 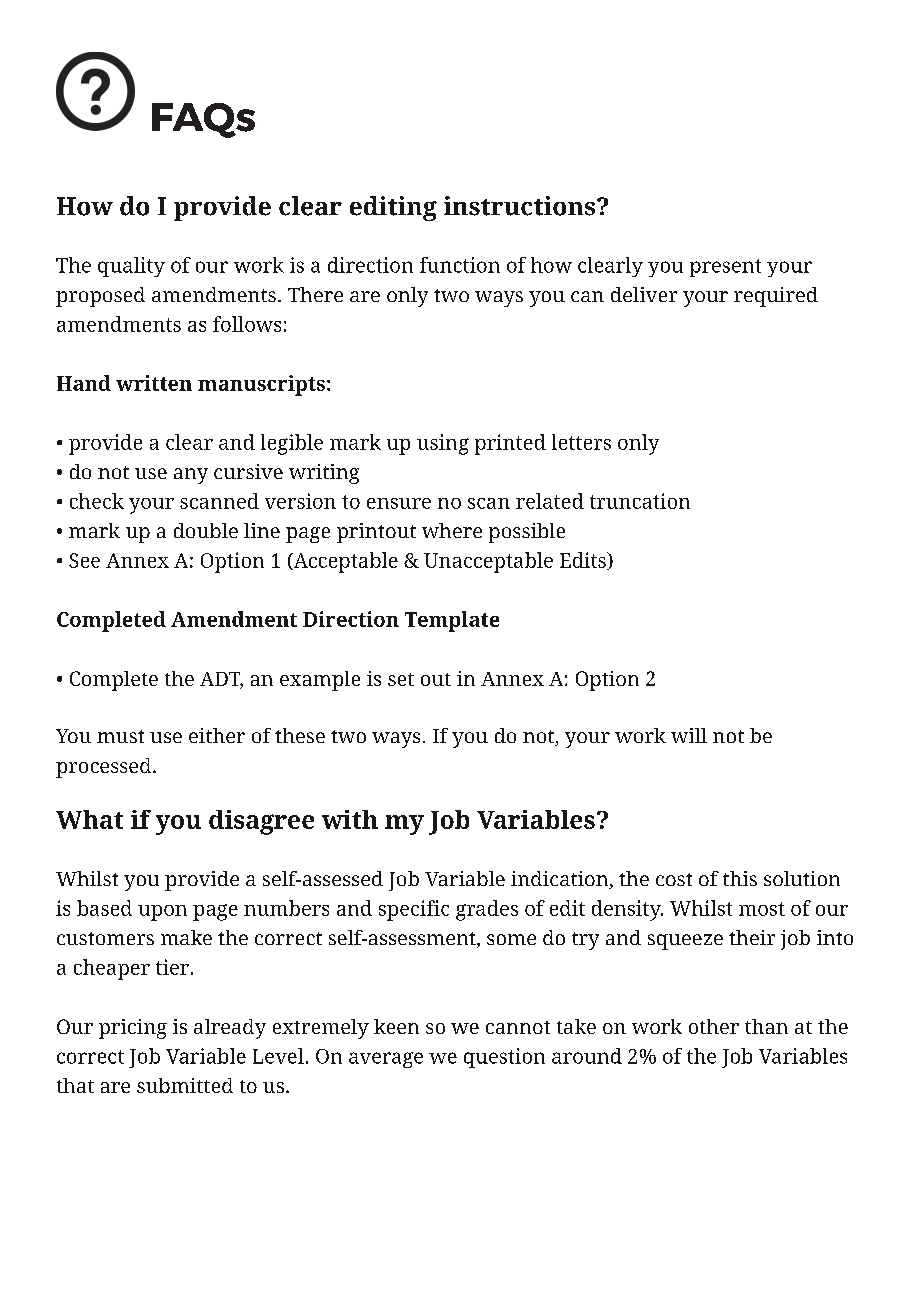 What do you see at coordinates (460, 265) in the image?
I see `function` at bounding box center [460, 265].
